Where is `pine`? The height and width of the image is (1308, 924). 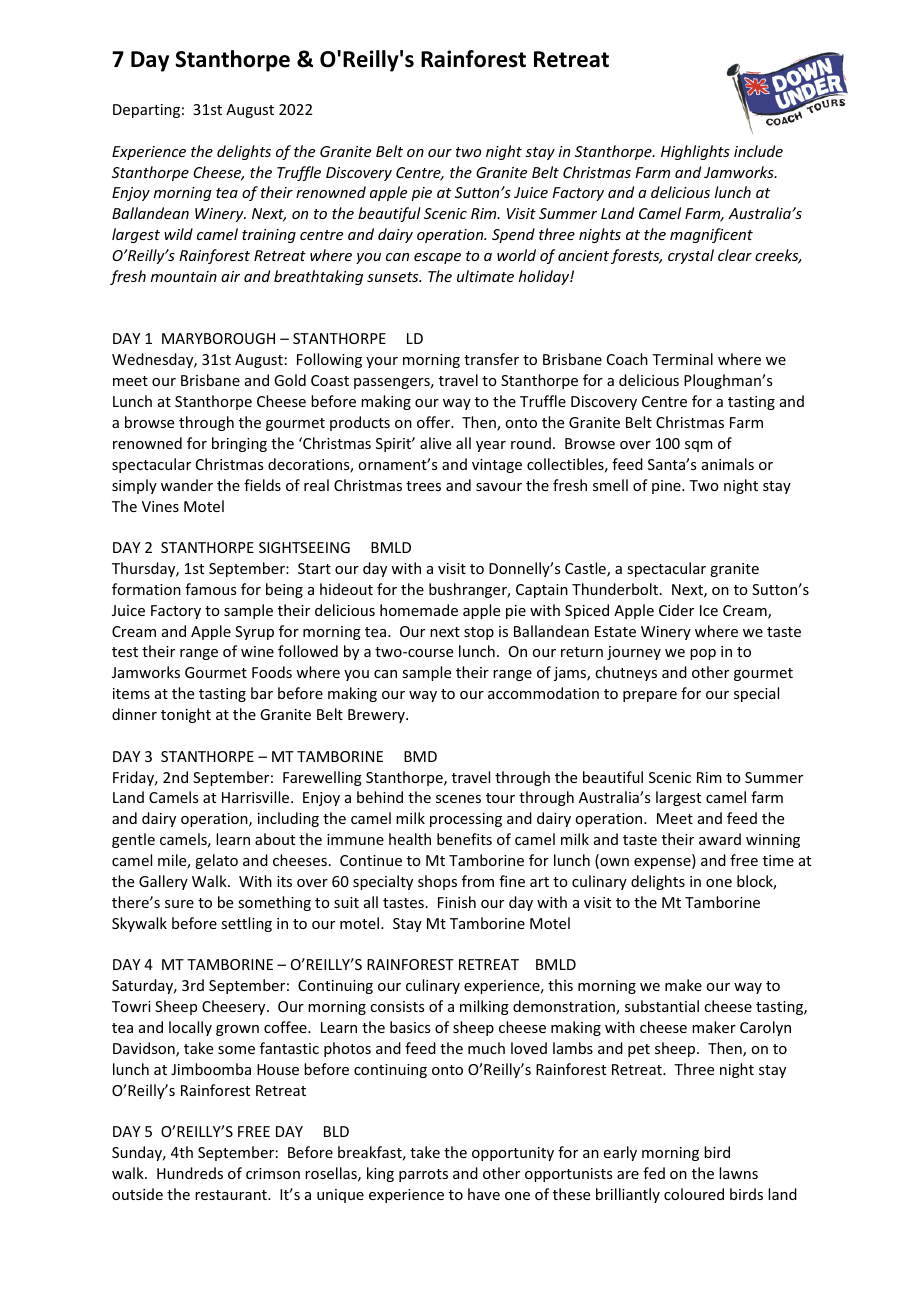 pine is located at coordinates (667, 487).
